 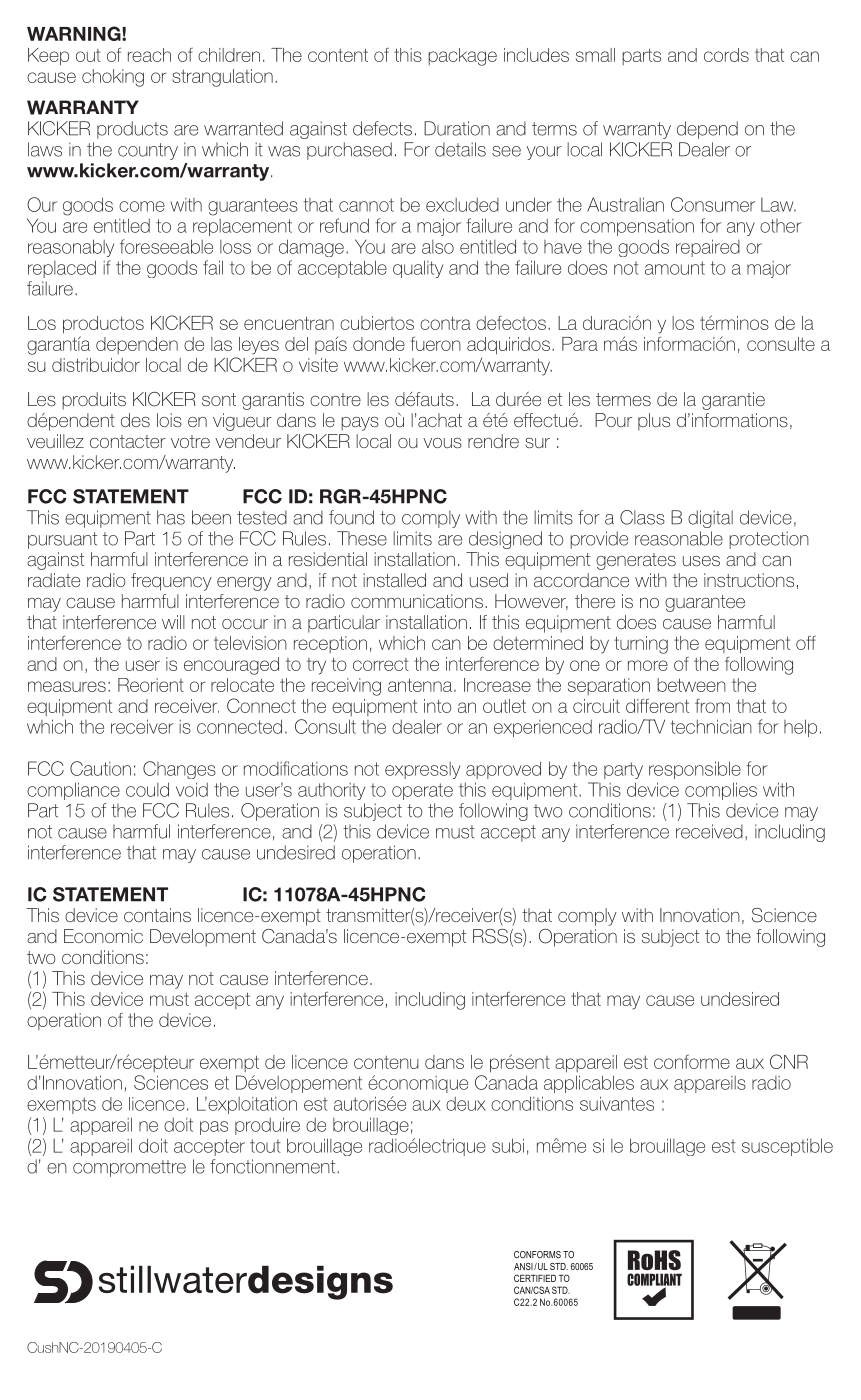 I want to click on package, so click(x=462, y=57).
